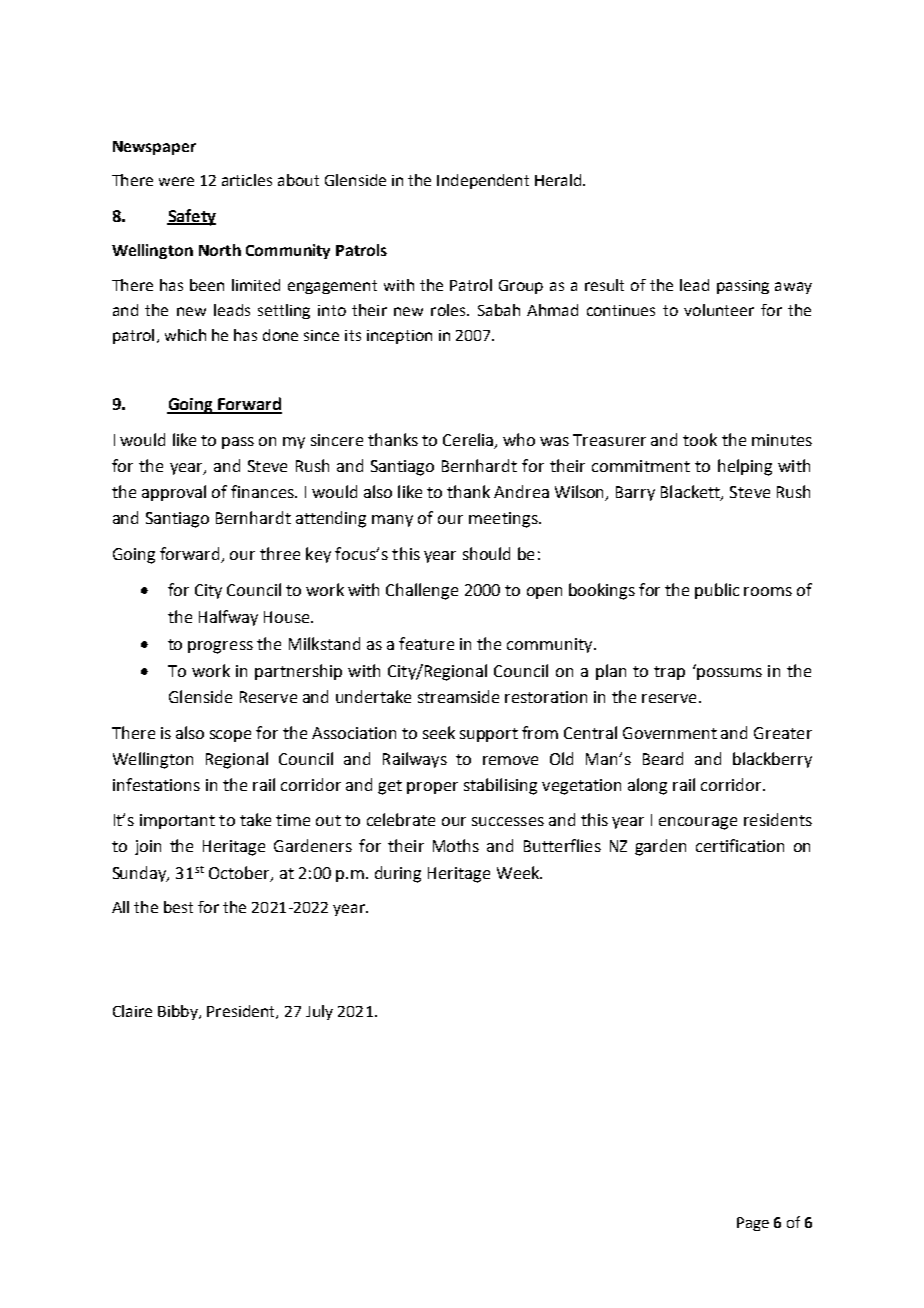  Describe the element at coordinates (458, 696) in the screenshot. I see `streamside` at that location.
